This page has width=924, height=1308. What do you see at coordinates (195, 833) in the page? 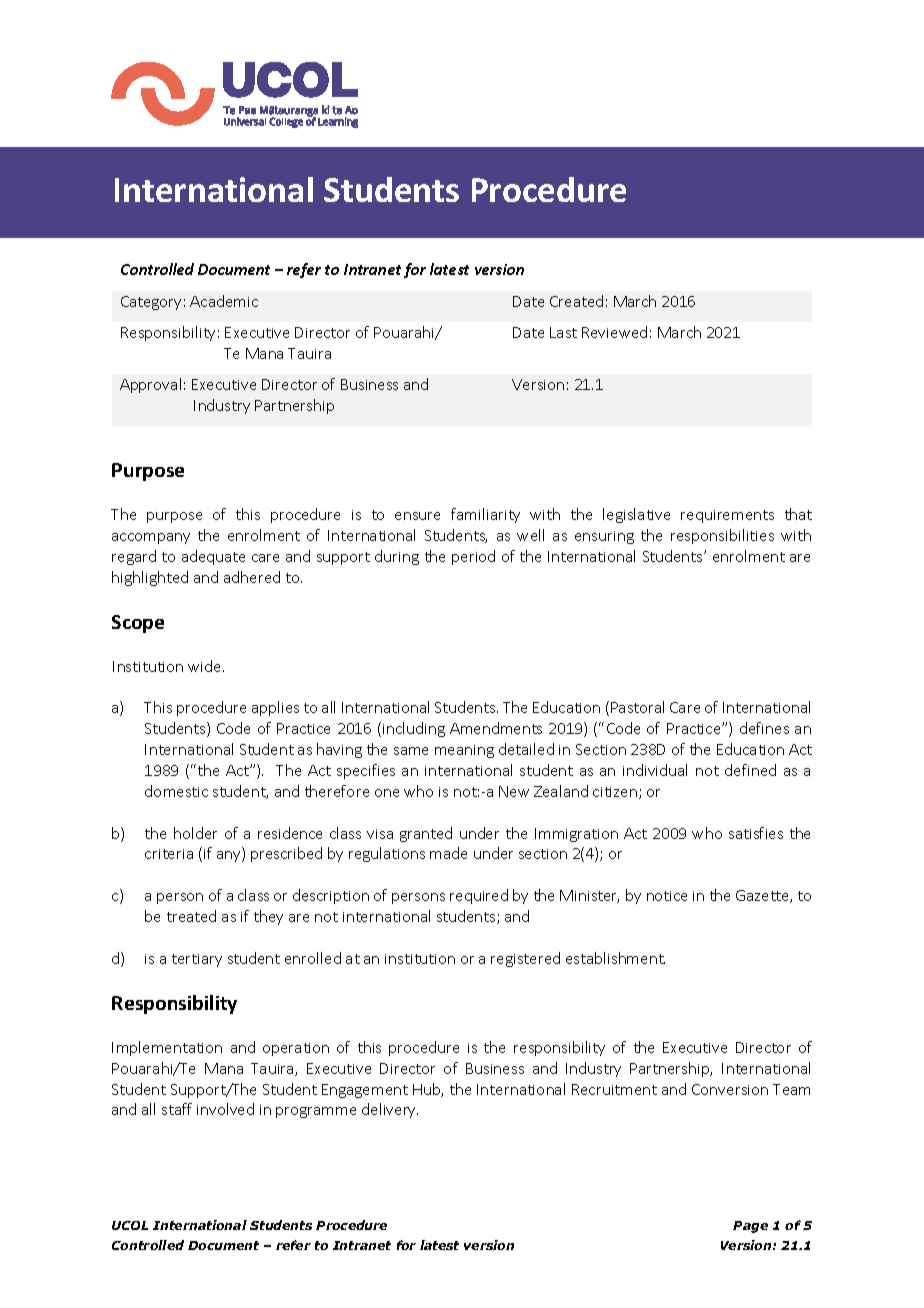
I see `holder` at bounding box center [195, 833].
